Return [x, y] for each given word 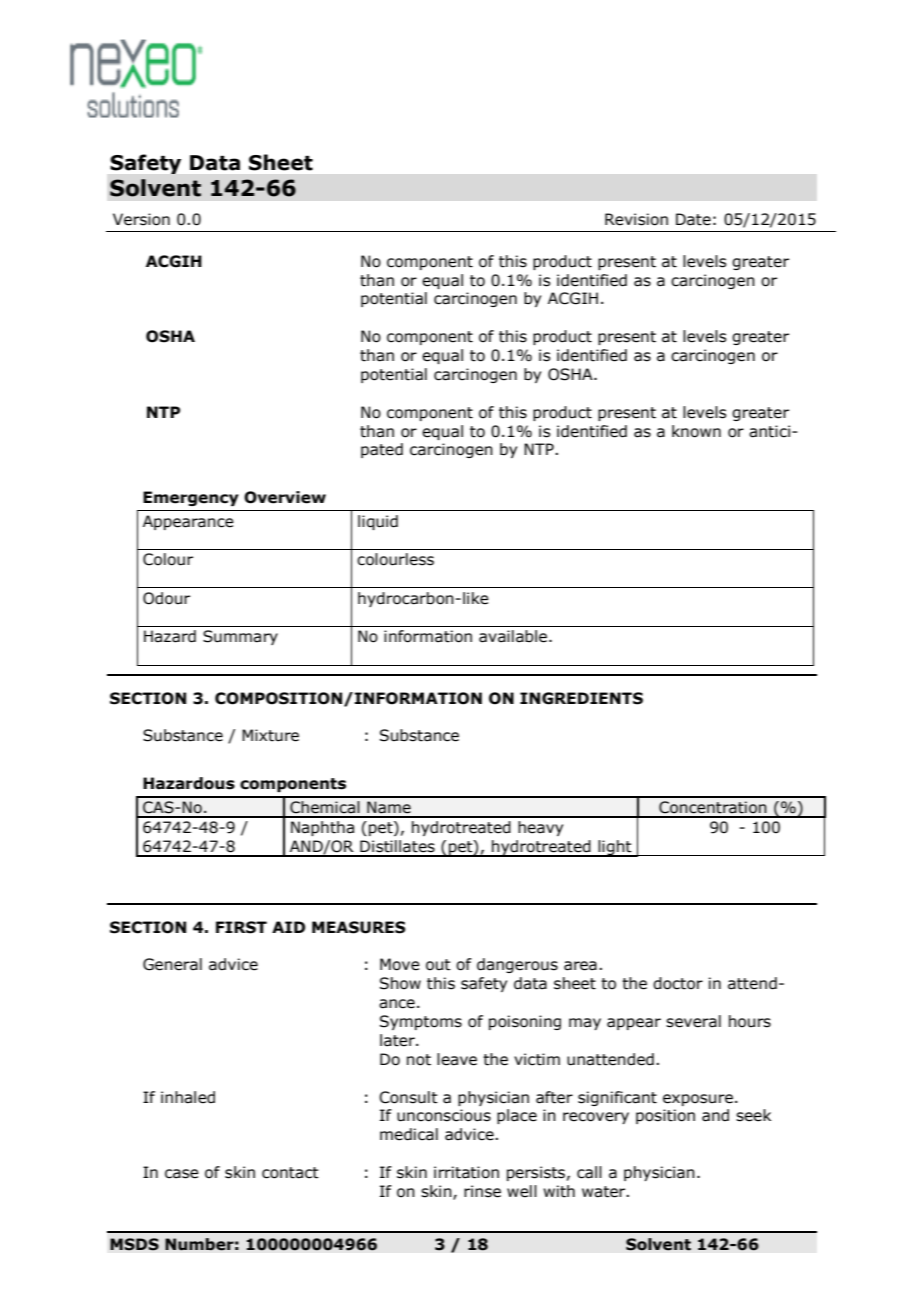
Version [141, 219]
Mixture [270, 735]
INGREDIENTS [581, 698]
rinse [482, 1191]
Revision [636, 219]
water [605, 1192]
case [182, 1174]
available [514, 636]
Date [693, 219]
